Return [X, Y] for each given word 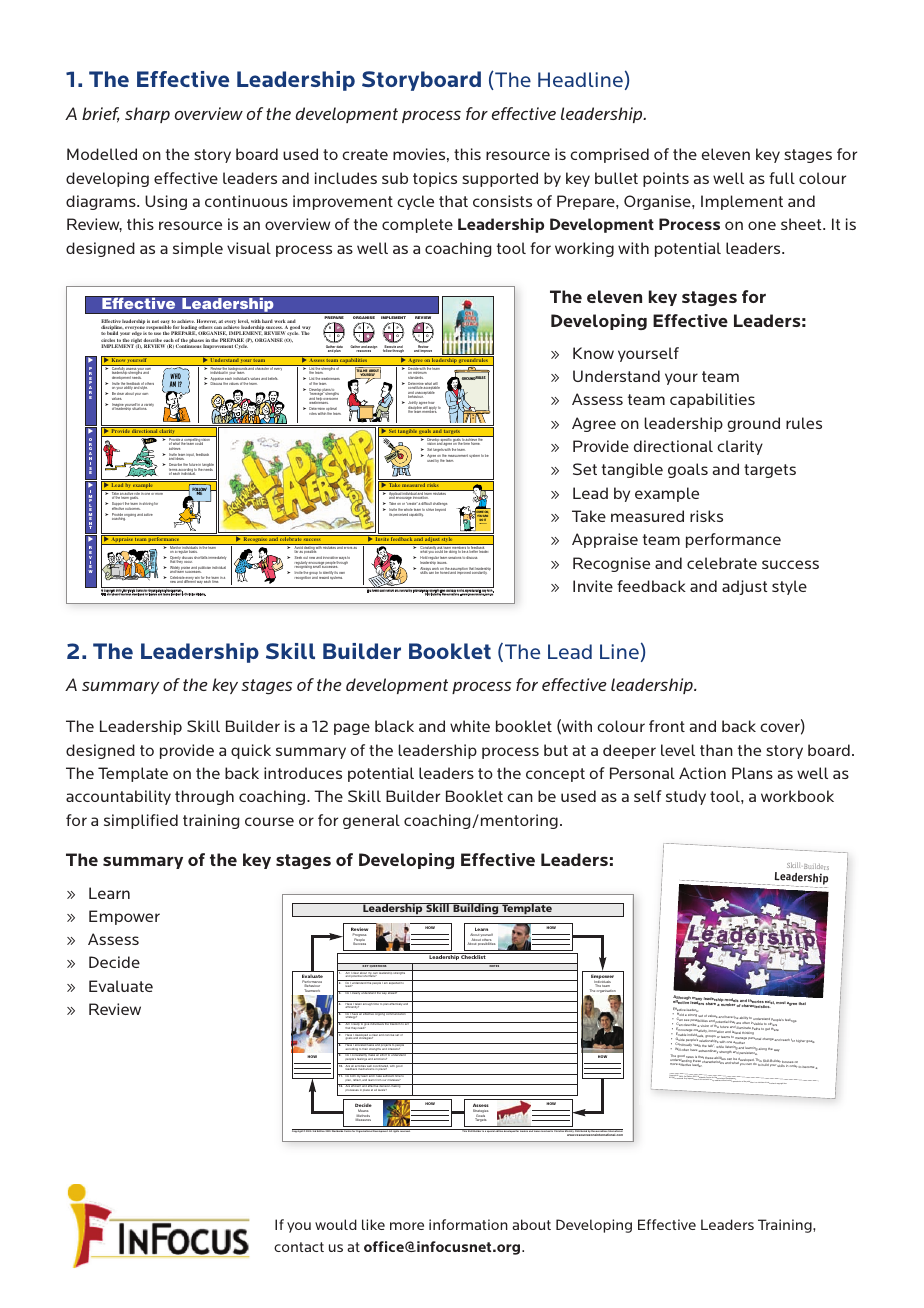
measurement [458, 455]
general [371, 821]
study [686, 797]
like [373, 1224]
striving [148, 504]
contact [299, 1247]
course [269, 821]
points [666, 179]
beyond [440, 510]
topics [435, 179]
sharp [147, 115]
